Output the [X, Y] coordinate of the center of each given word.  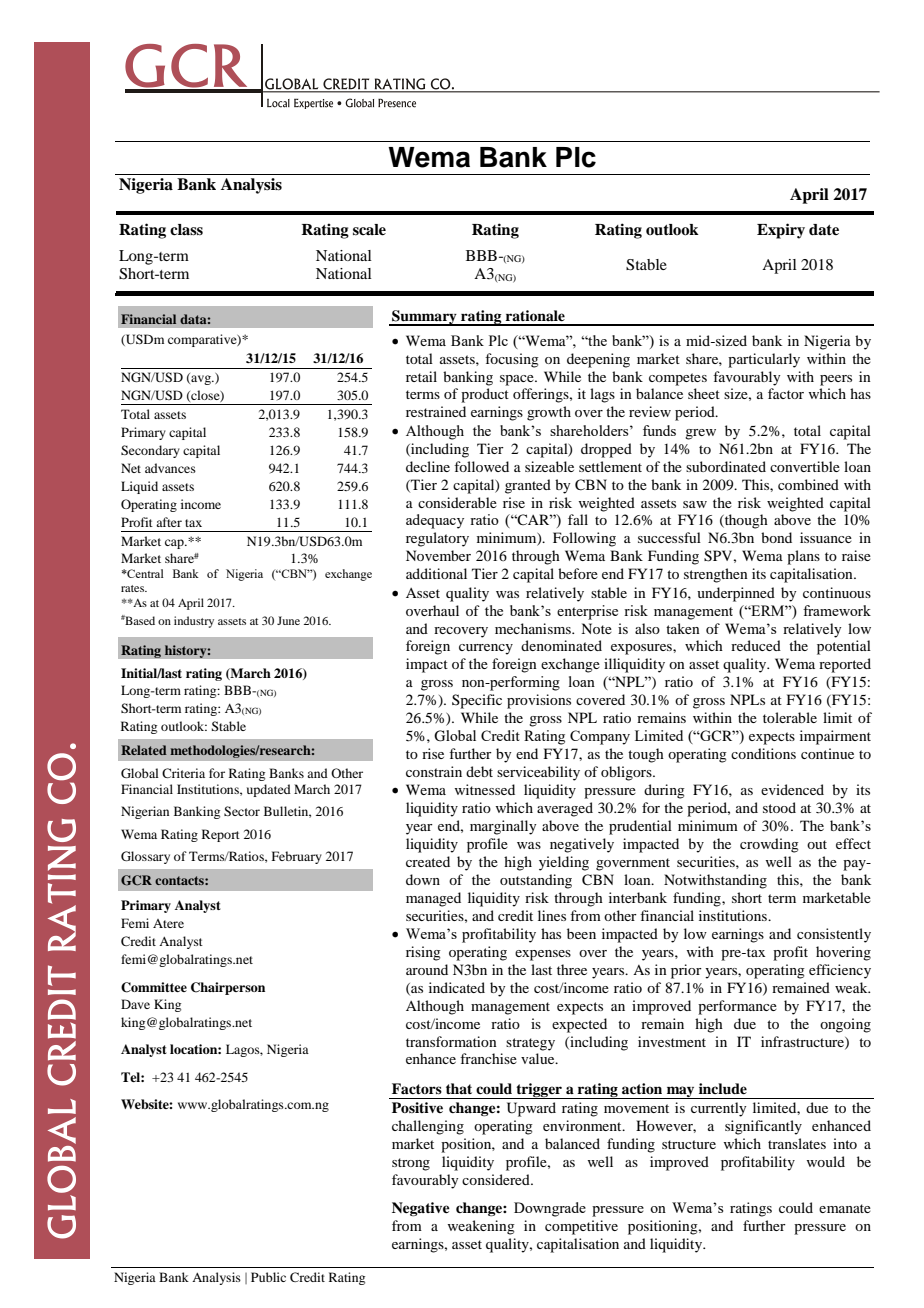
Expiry [781, 231]
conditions [763, 753]
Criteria [183, 773]
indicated [457, 987]
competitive [581, 1227]
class [186, 230]
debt [479, 771]
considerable [457, 502]
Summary [424, 318]
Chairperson [228, 988]
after [169, 522]
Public [268, 1277]
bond [776, 537]
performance [737, 1007]
